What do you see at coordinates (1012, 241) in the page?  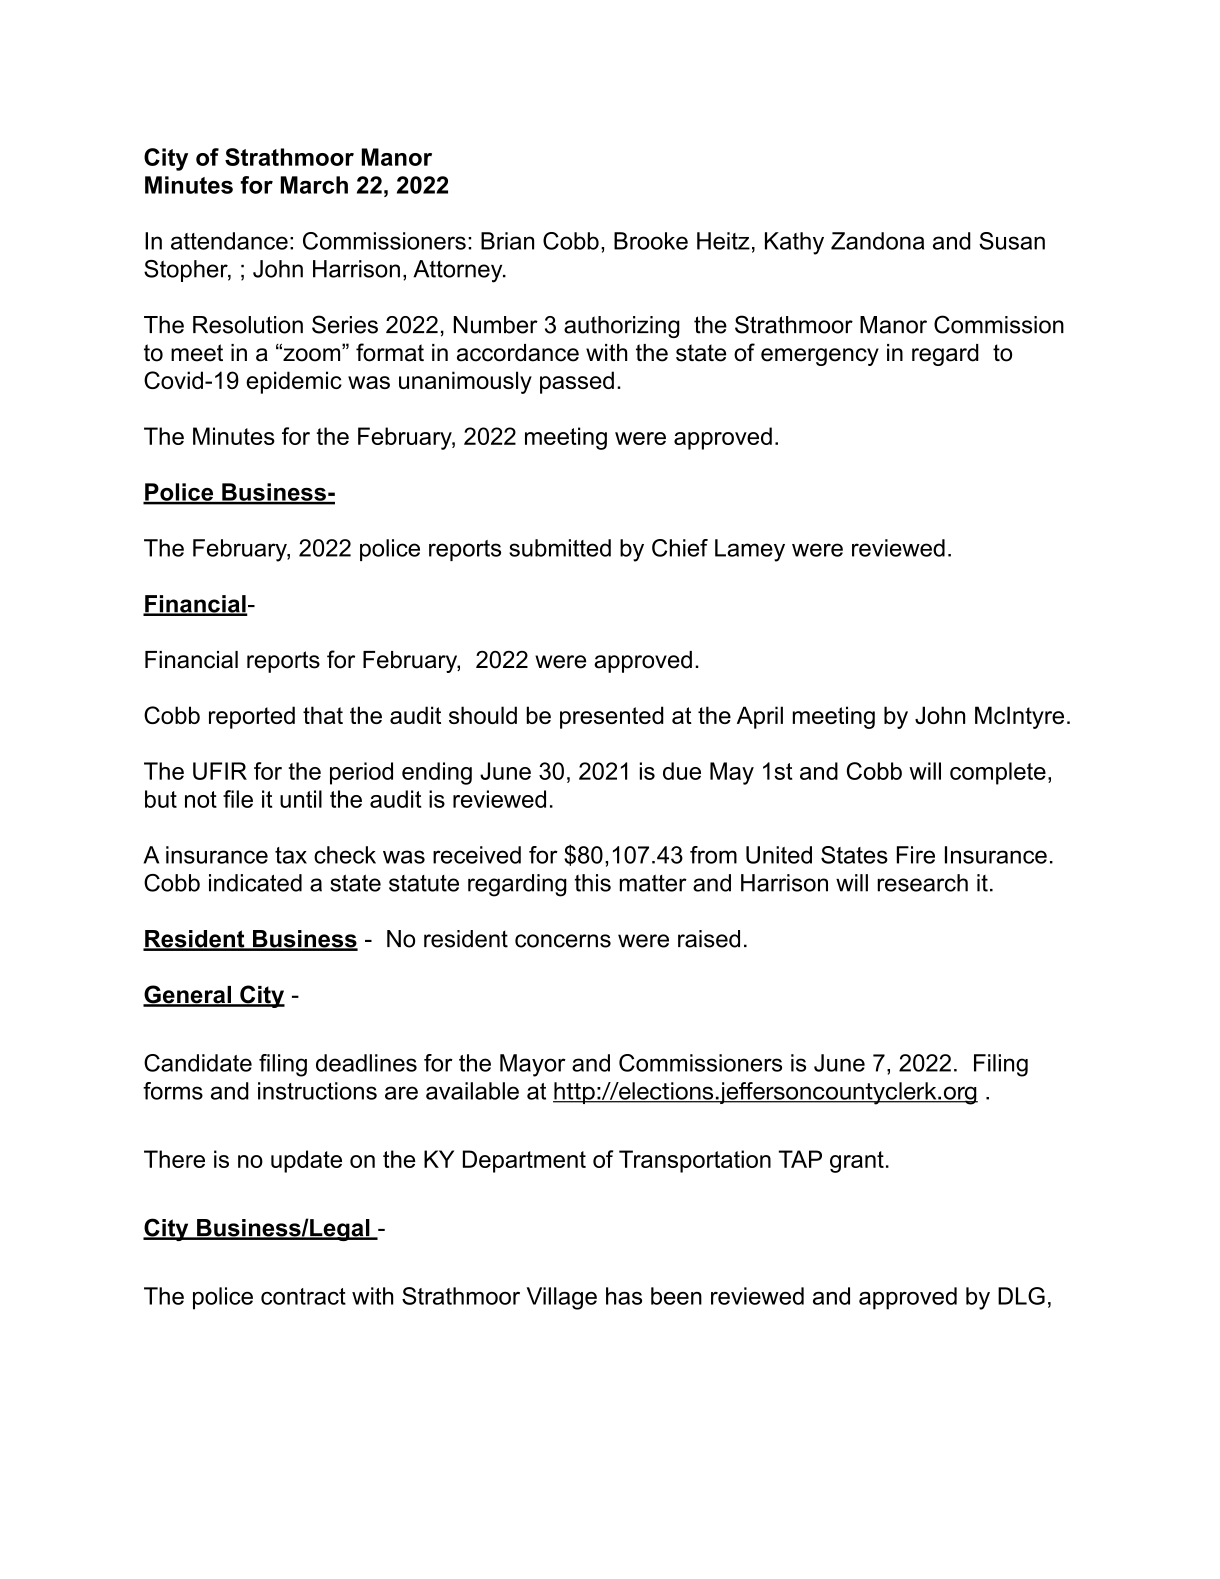 I see `Susan` at bounding box center [1012, 241].
